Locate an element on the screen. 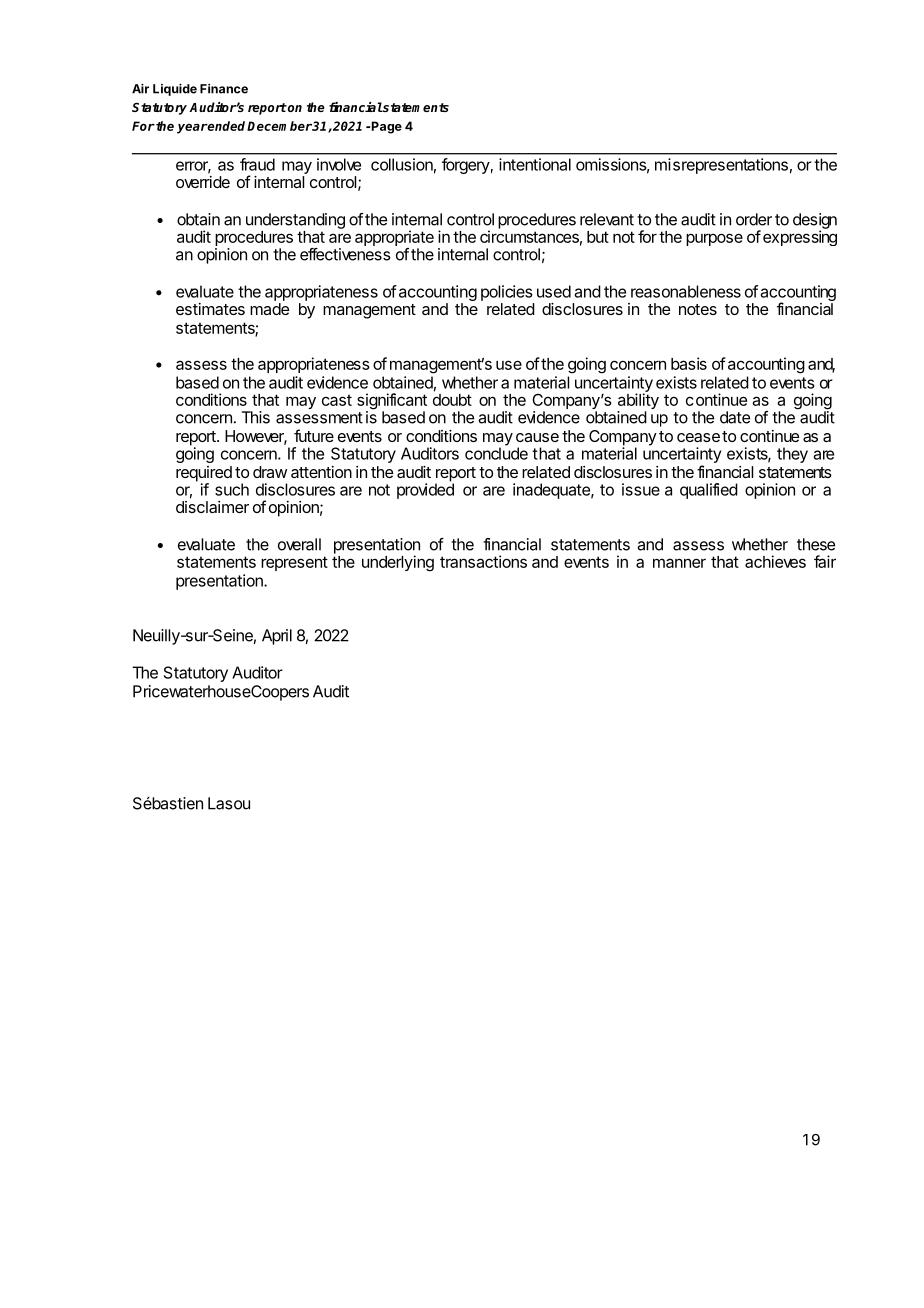 The height and width of the screenshot is (1308, 924). December is located at coordinates (279, 126).
